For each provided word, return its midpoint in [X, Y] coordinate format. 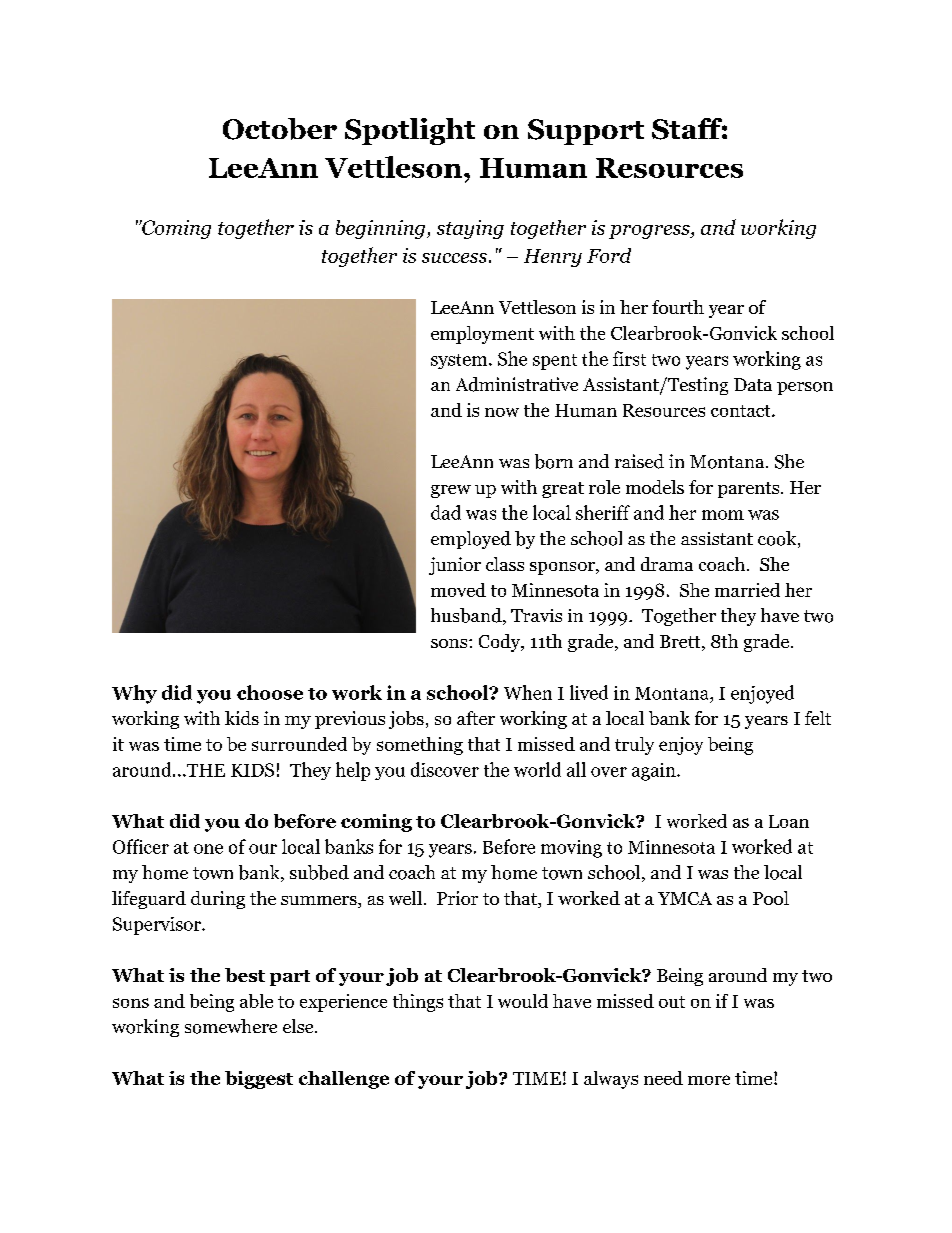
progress [650, 232]
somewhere [231, 1026]
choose [270, 692]
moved [458, 590]
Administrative [517, 384]
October [280, 129]
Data [753, 384]
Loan [789, 821]
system [460, 361]
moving [571, 849]
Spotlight [410, 131]
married [747, 590]
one [208, 849]
